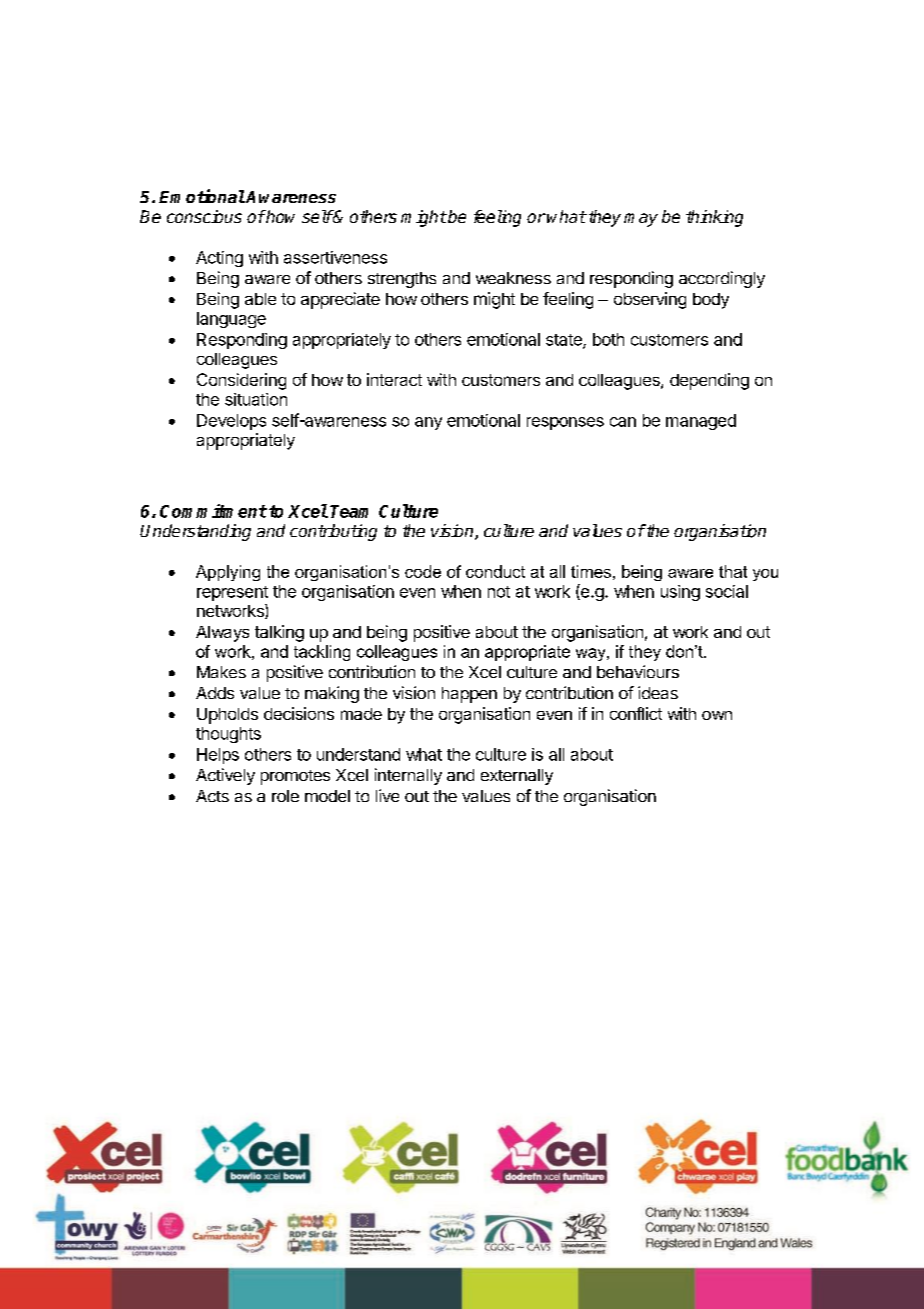 Image resolution: width=924 pixels, height=1309 pixels. Describe the element at coordinates (733, 571) in the image. I see `that` at that location.
